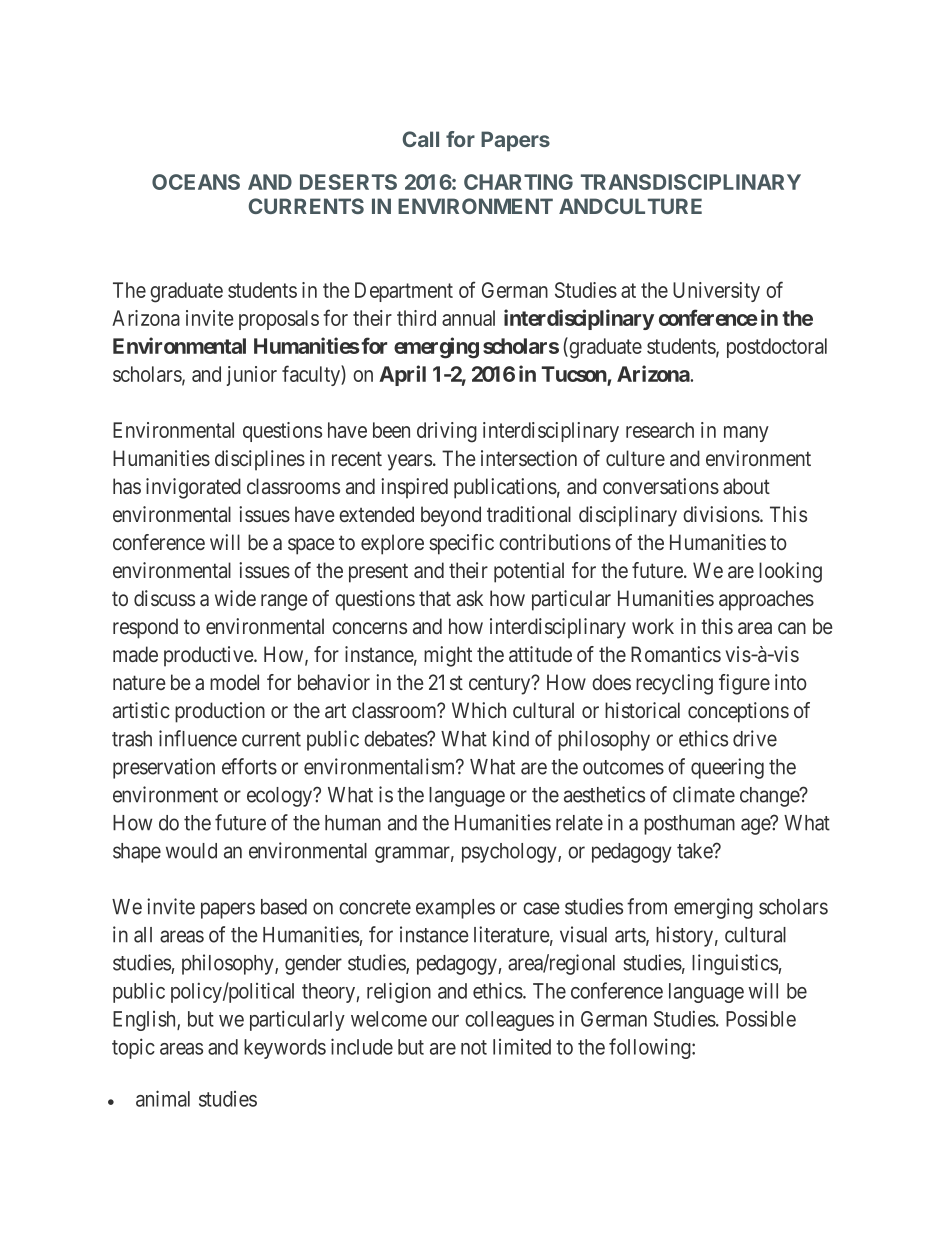 This page has width=952, height=1233. I want to click on not, so click(474, 1047).
